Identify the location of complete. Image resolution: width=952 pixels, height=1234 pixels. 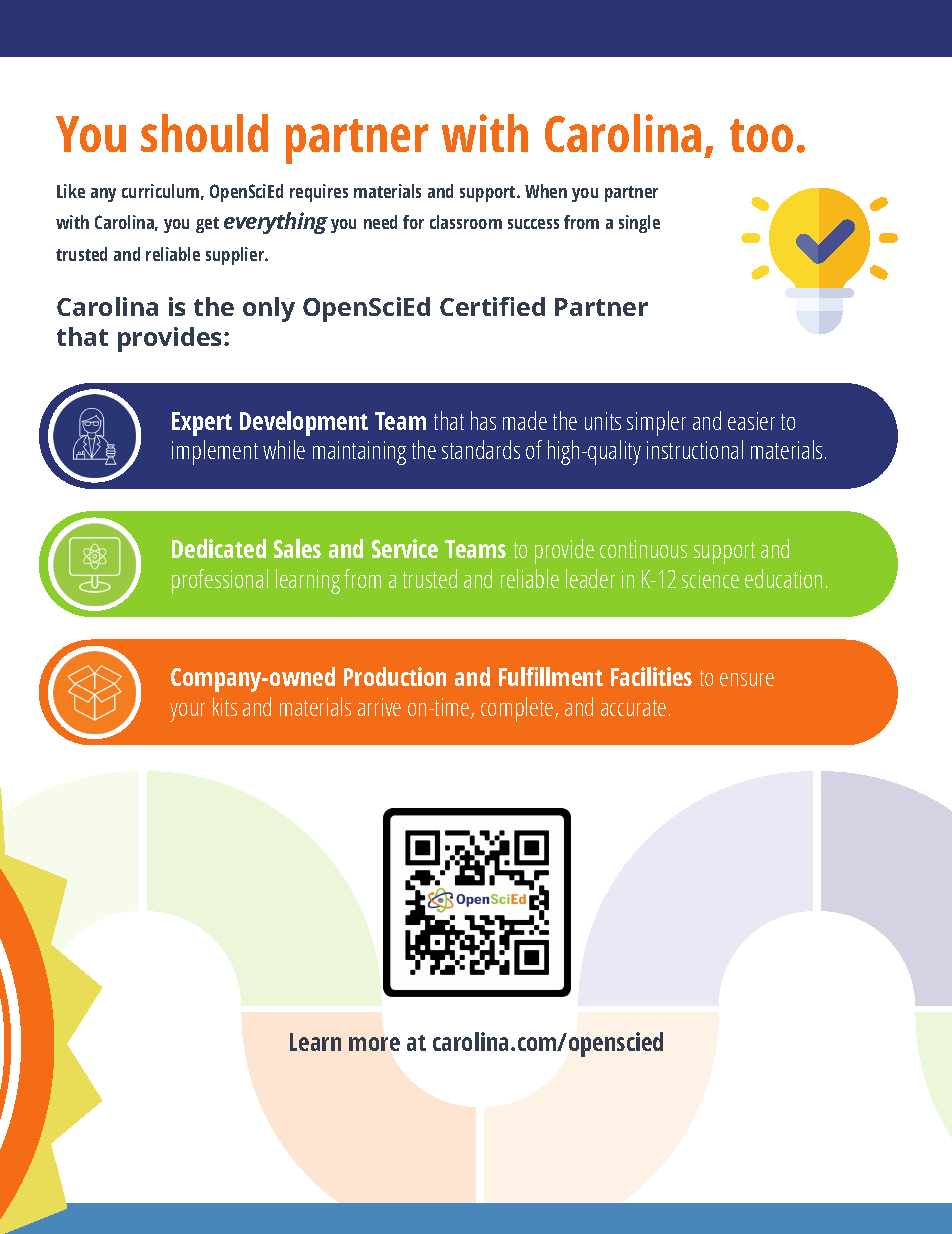
(518, 709).
